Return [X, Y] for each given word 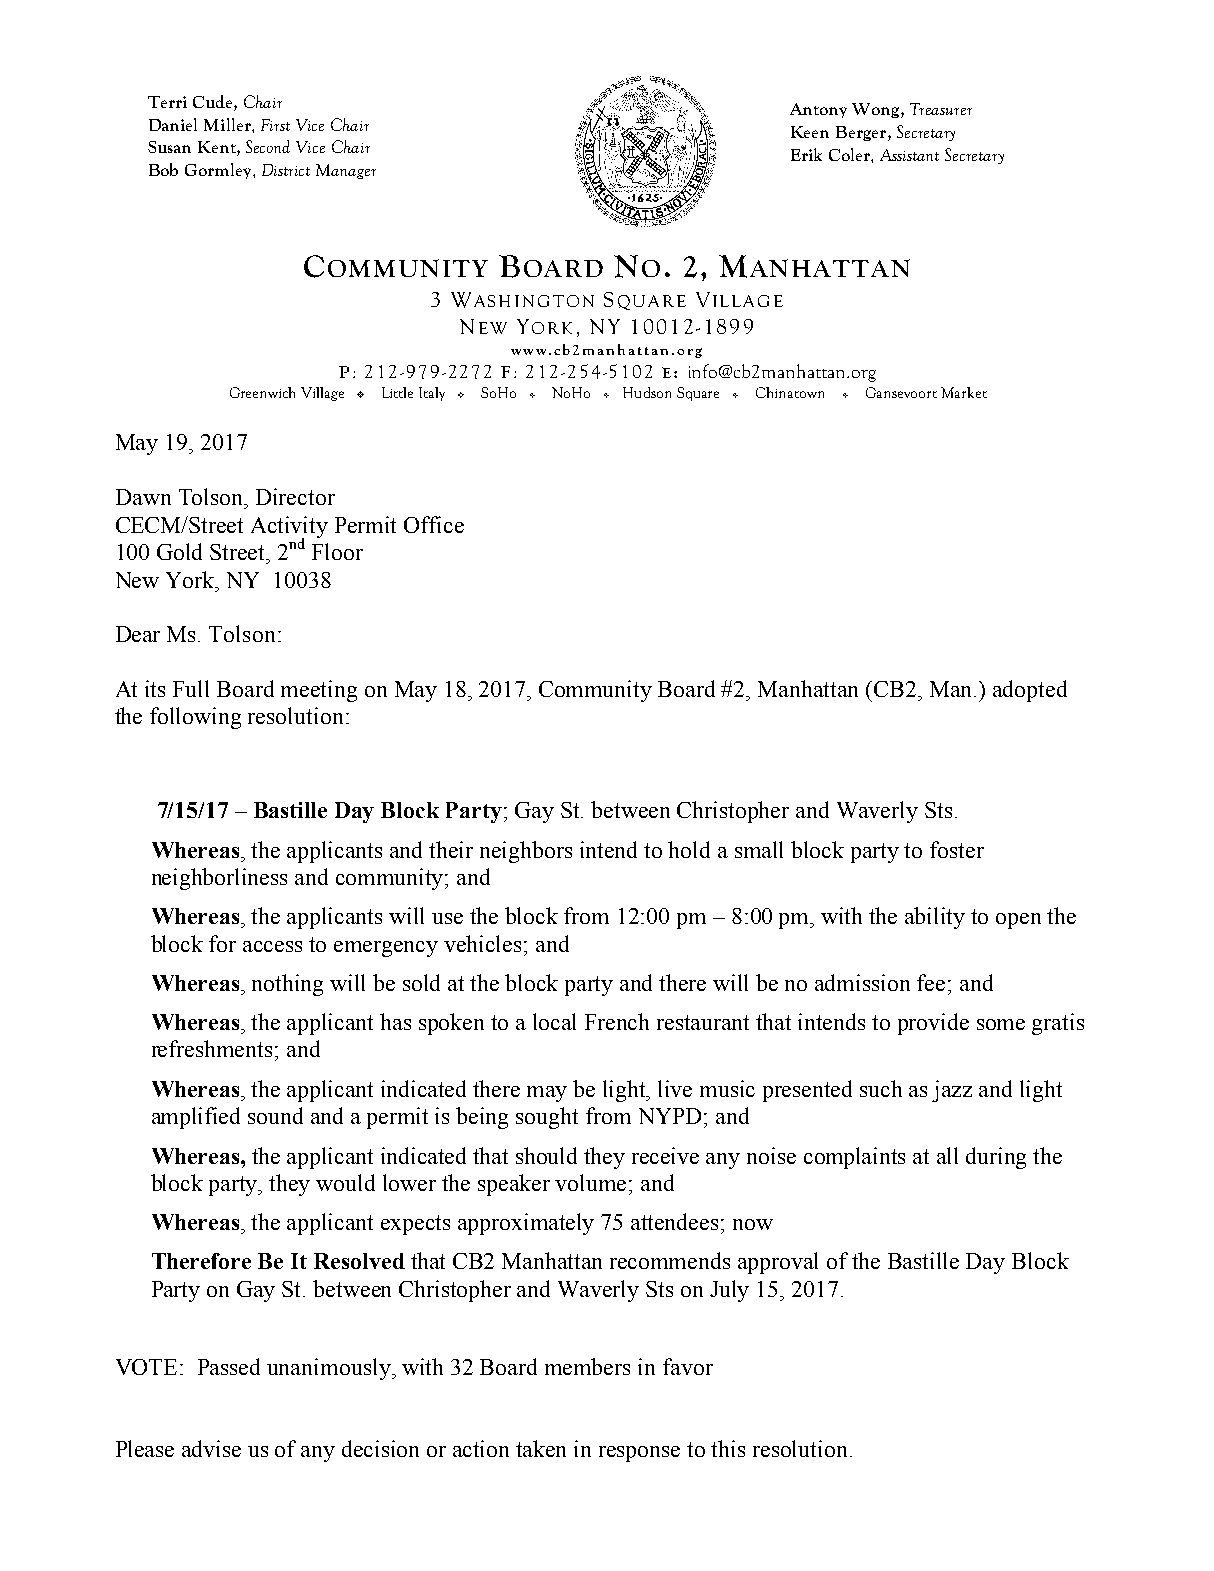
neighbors [526, 852]
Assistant [909, 155]
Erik [806, 154]
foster [957, 849]
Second [268, 146]
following [195, 718]
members [587, 1366]
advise [211, 1448]
